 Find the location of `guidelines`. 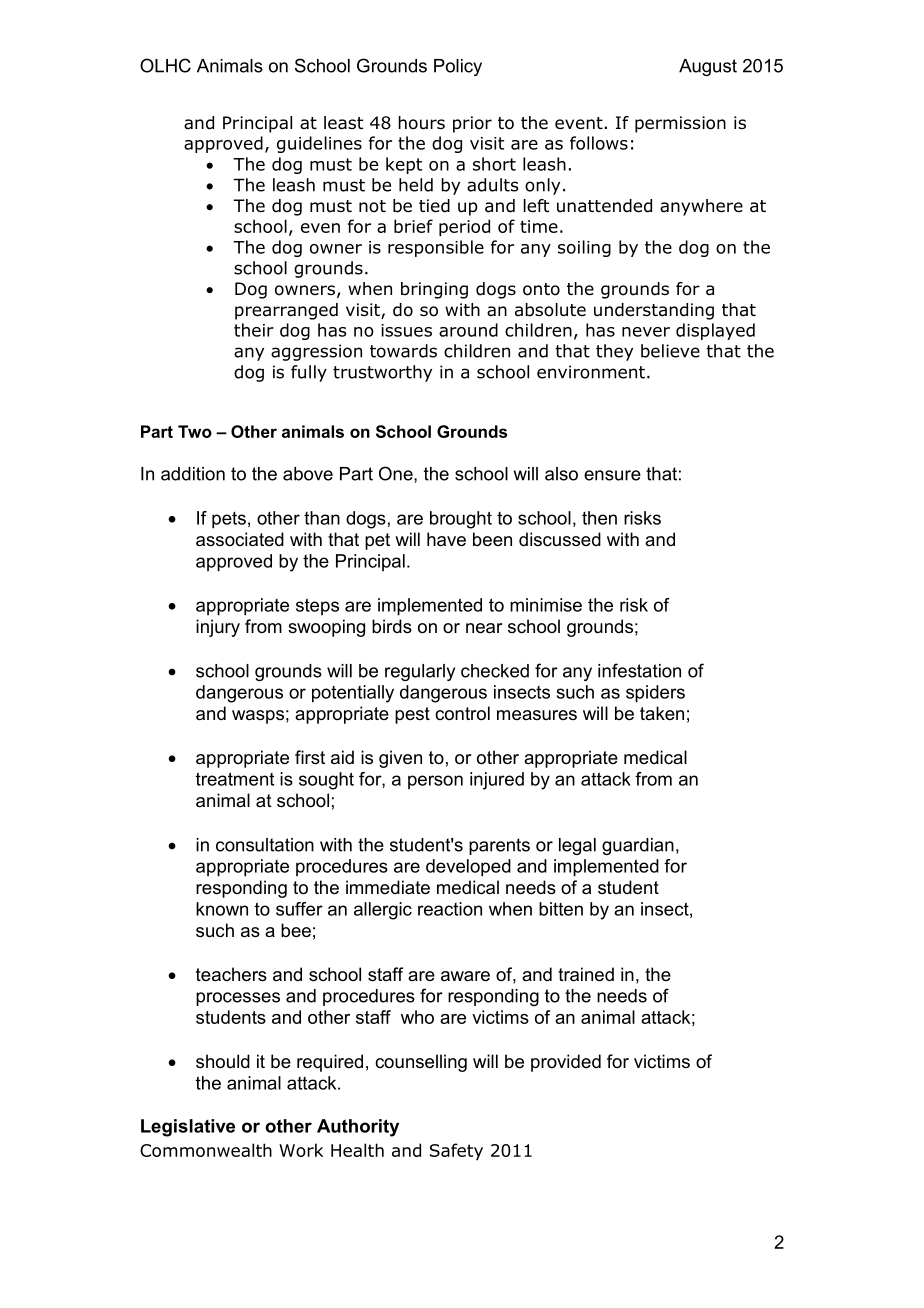

guidelines is located at coordinates (319, 144).
